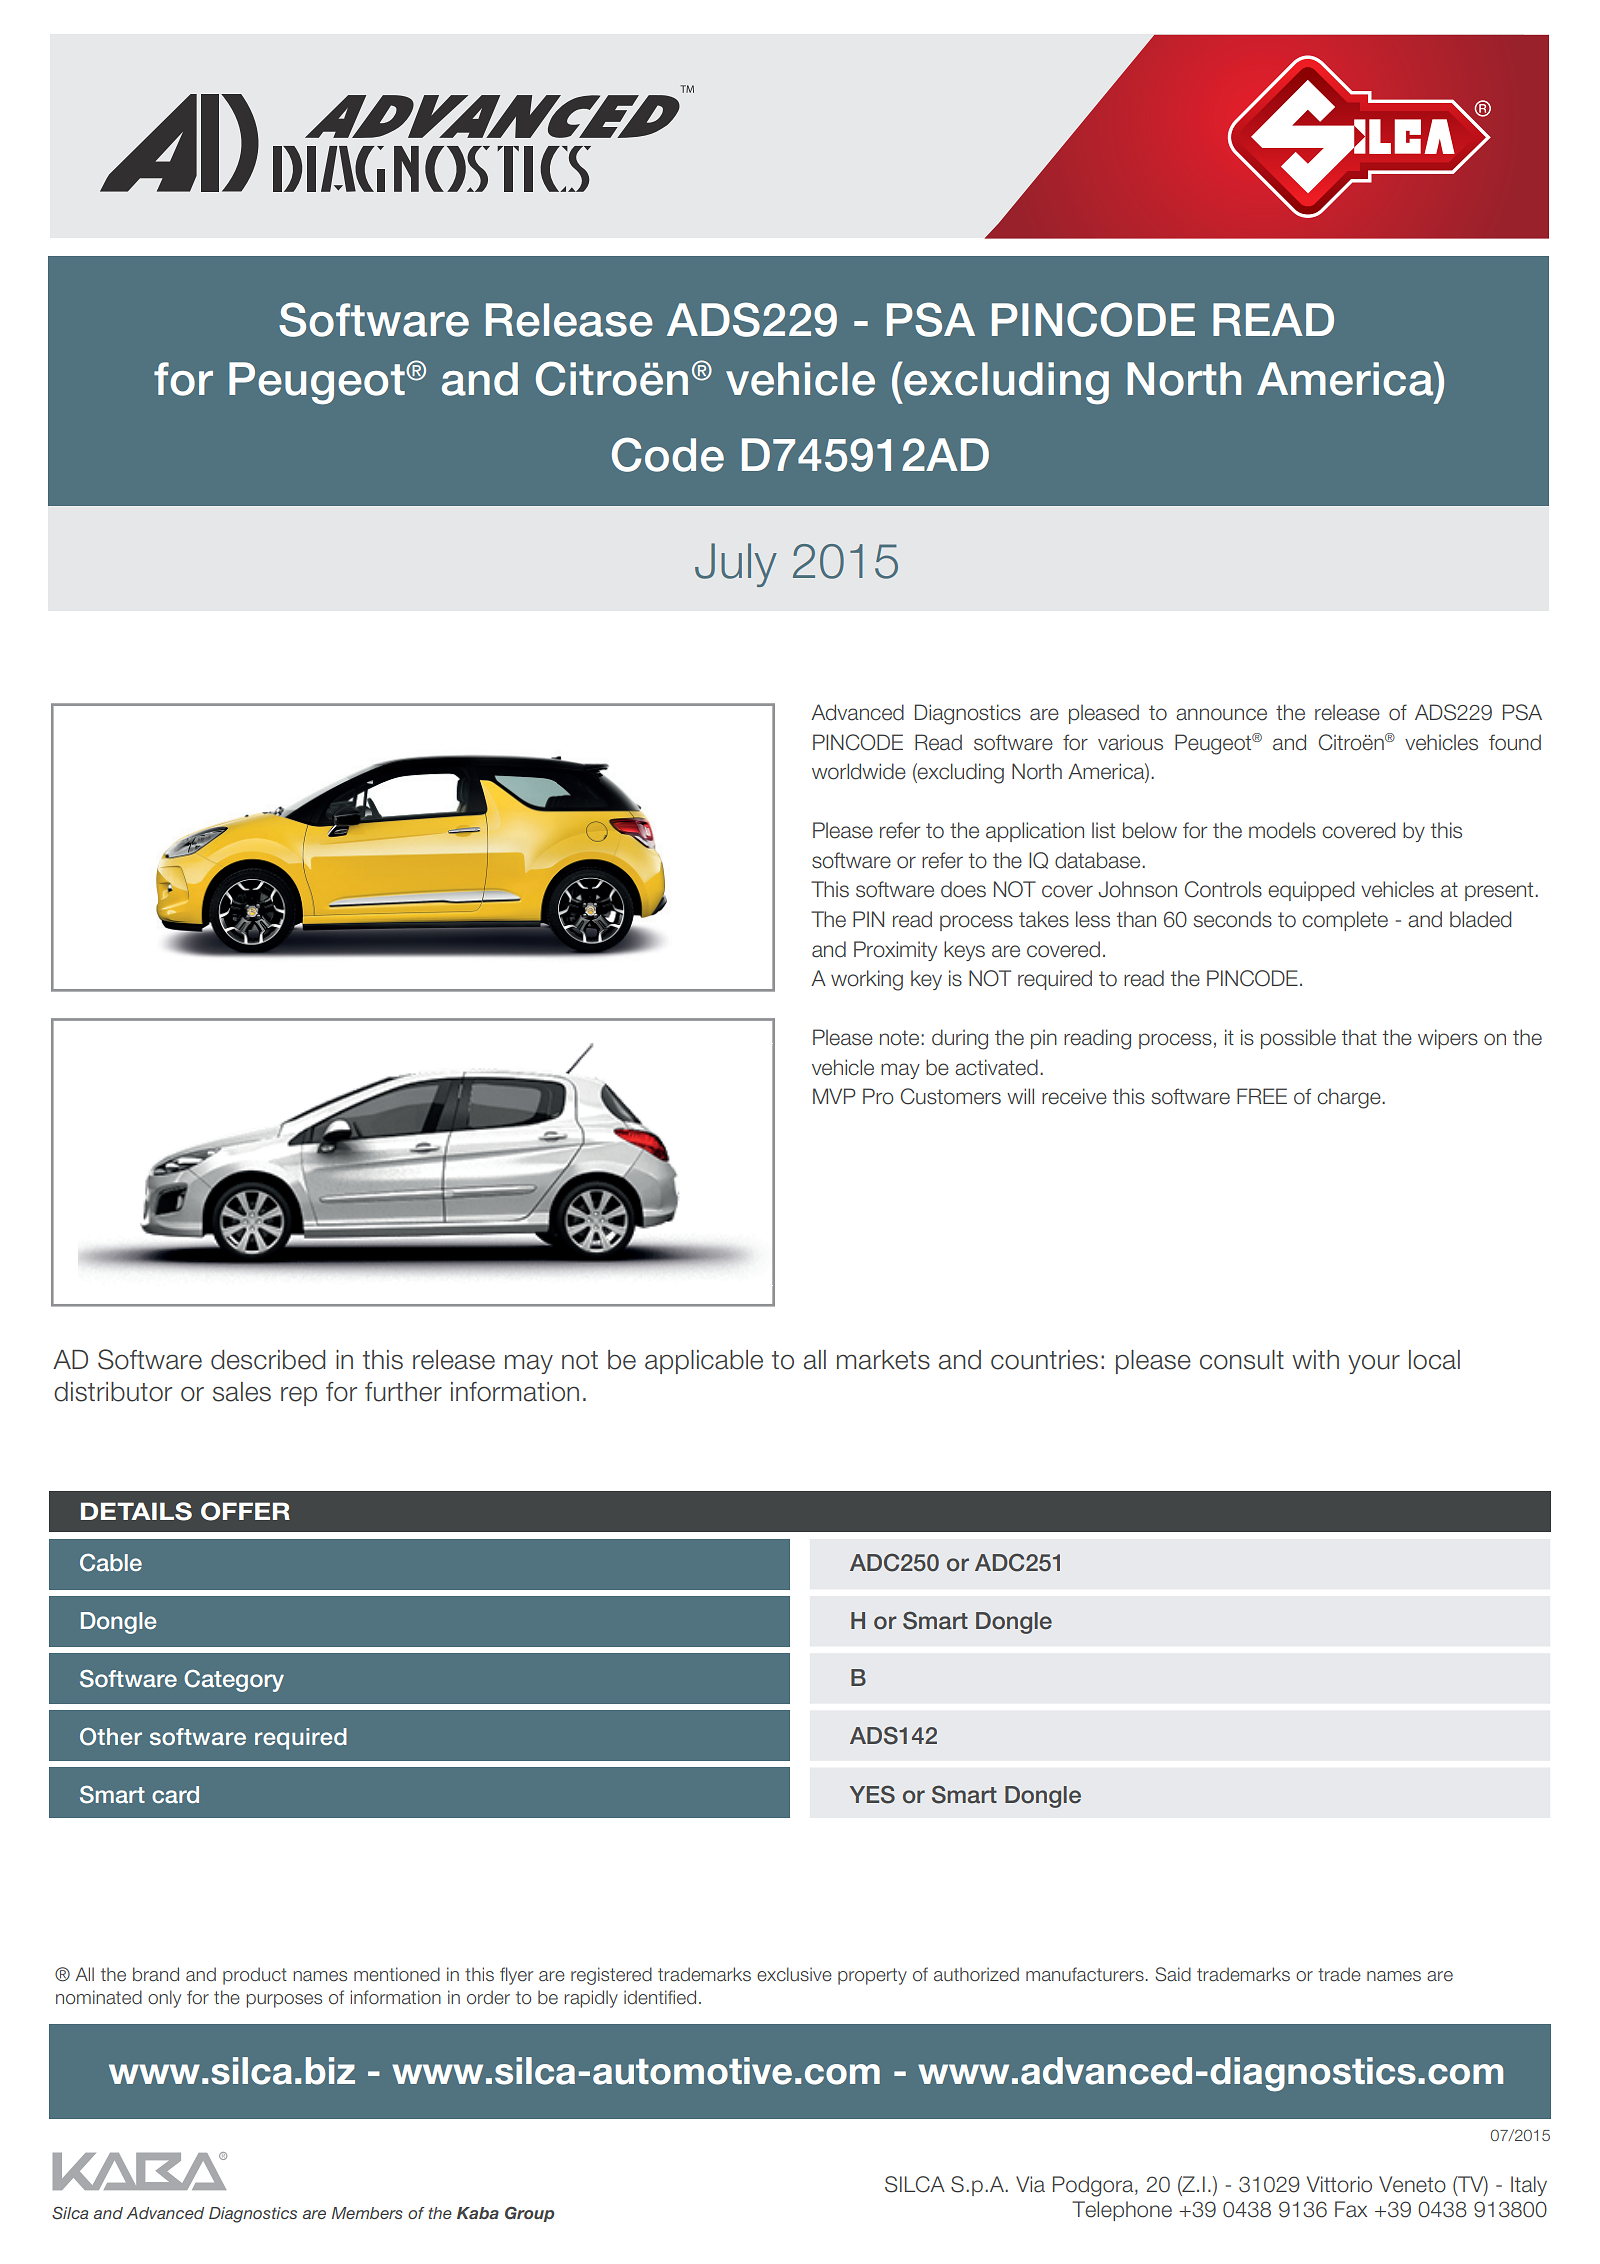  What do you see at coordinates (1374, 1364) in the screenshot?
I see `your` at bounding box center [1374, 1364].
